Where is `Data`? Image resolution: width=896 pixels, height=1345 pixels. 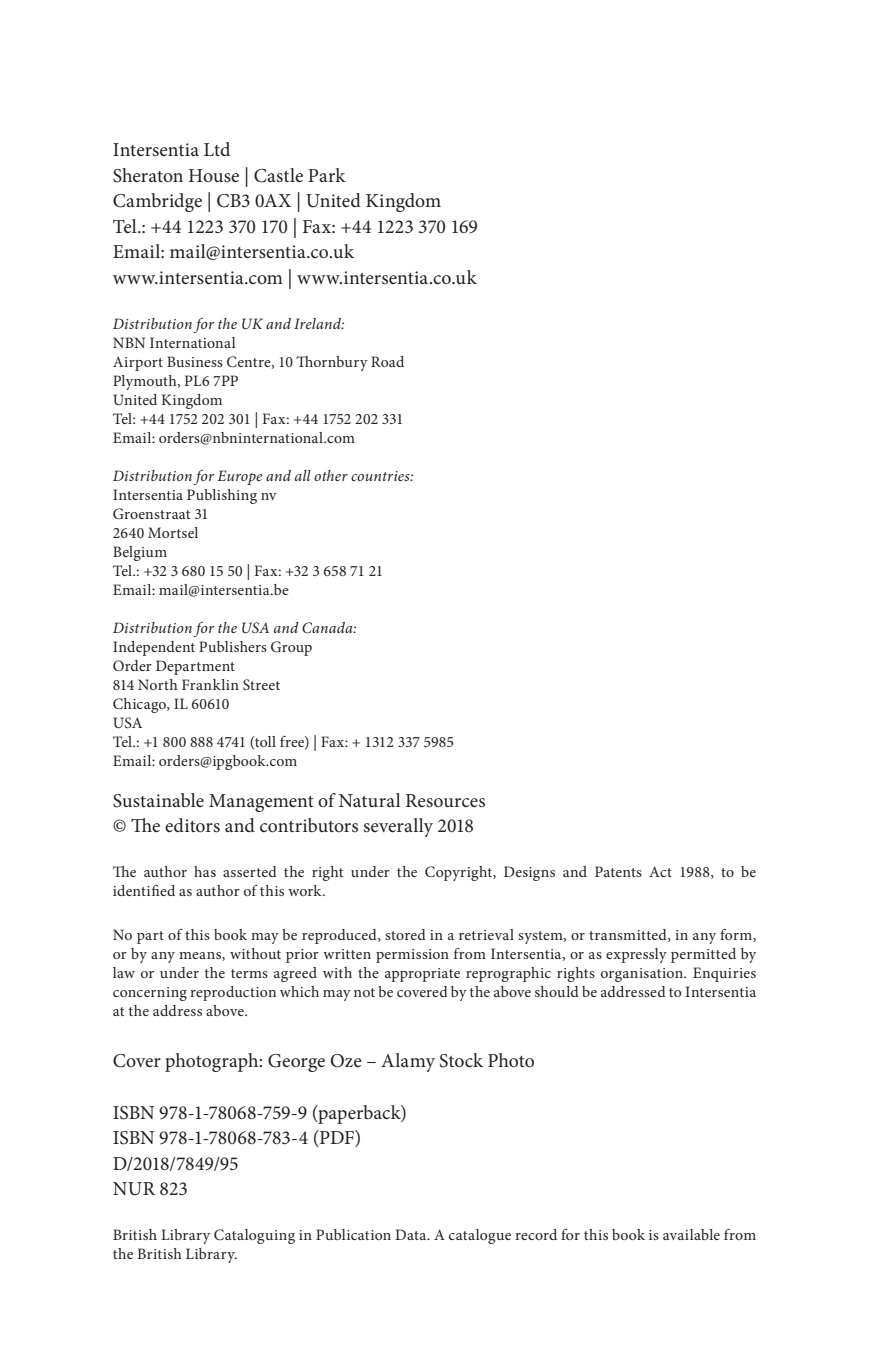
Data is located at coordinates (412, 1234).
